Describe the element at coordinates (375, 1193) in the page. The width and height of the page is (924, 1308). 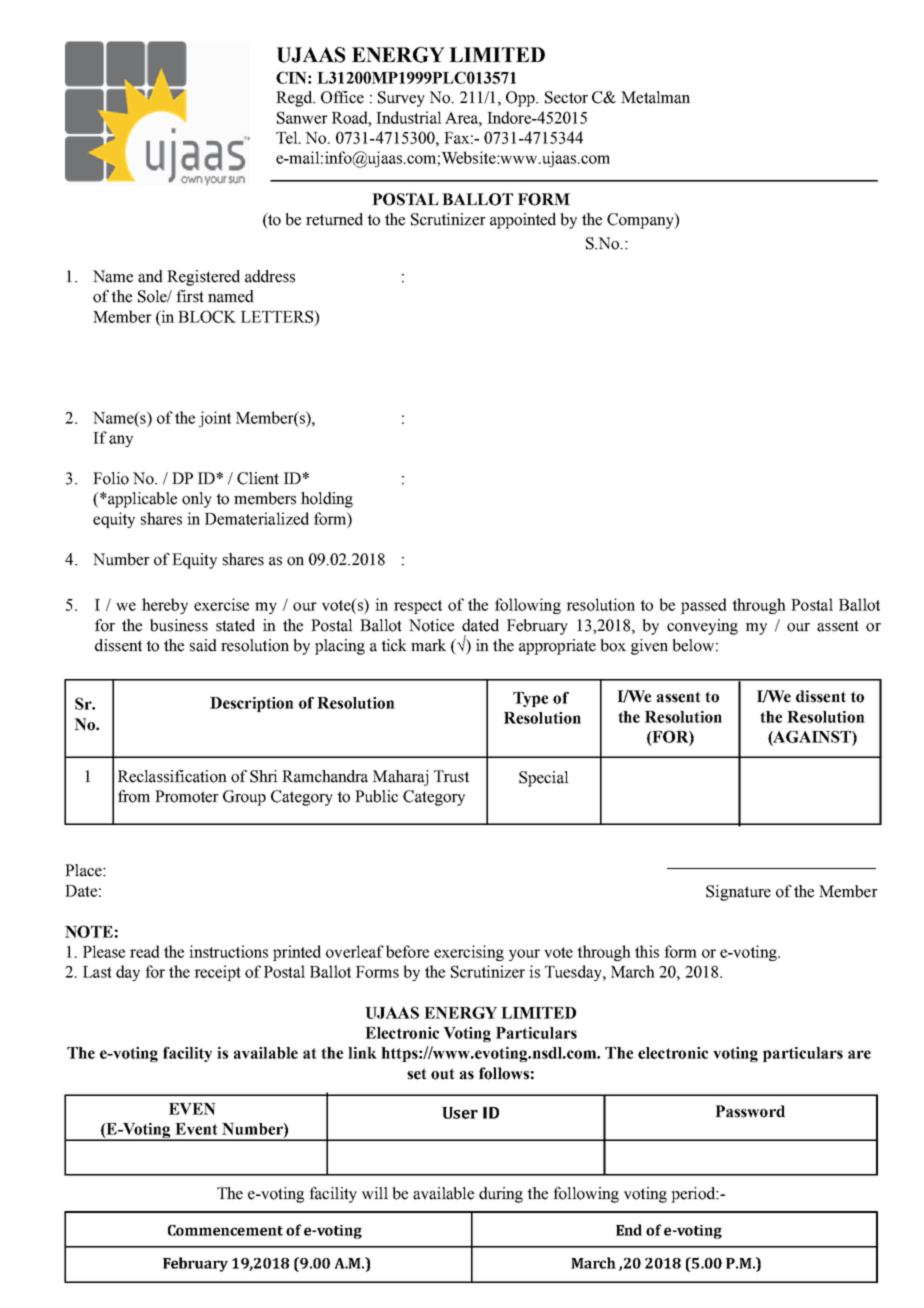
I see `will` at that location.
